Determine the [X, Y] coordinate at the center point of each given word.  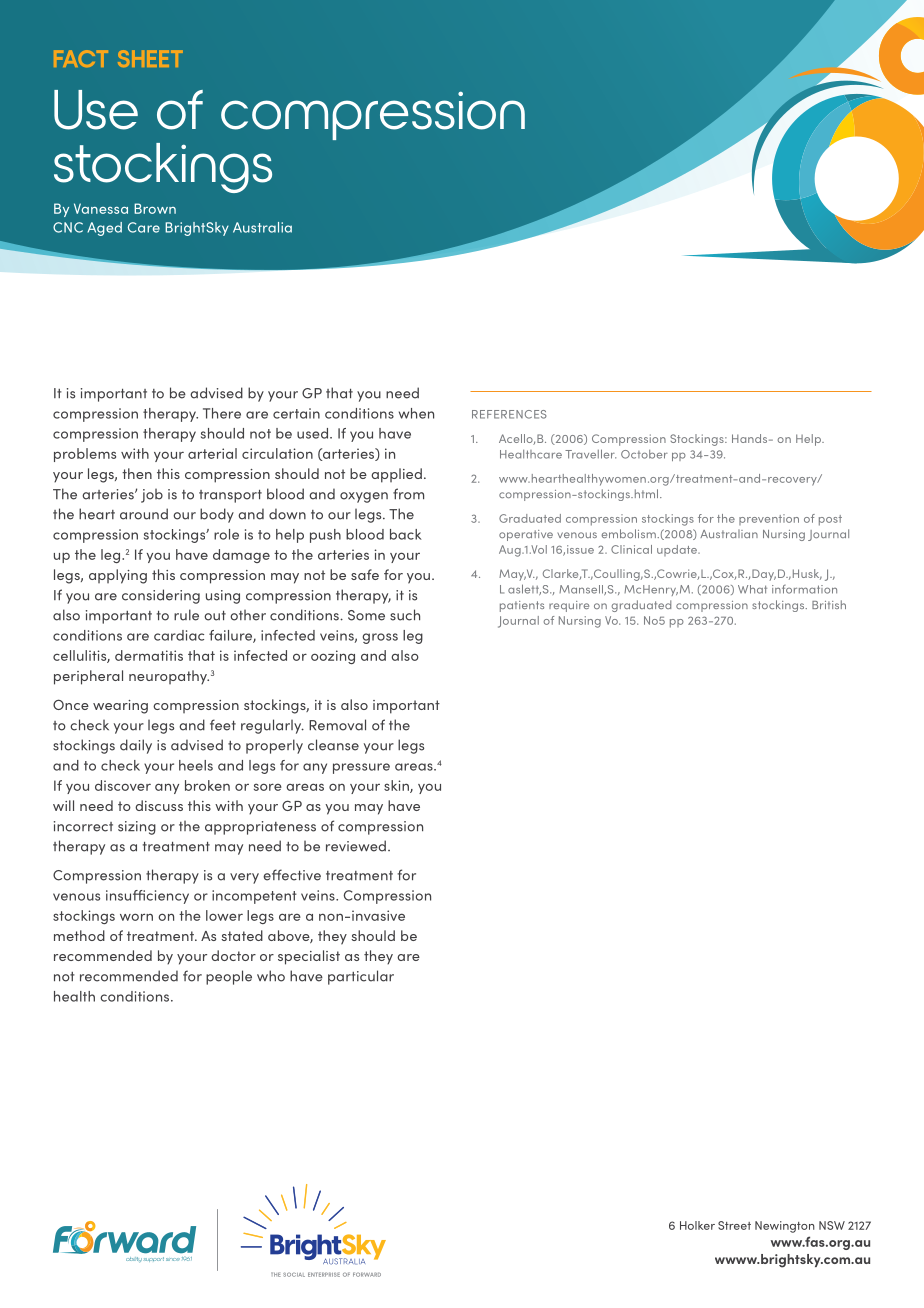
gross [380, 638]
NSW [832, 1225]
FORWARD [367, 1274]
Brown [155, 208]
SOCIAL [294, 1274]
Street [734, 1225]
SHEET [150, 58]
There [222, 413]
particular [361, 977]
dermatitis [149, 655]
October [644, 454]
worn [136, 917]
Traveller [590, 454]
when [416, 413]
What [752, 589]
